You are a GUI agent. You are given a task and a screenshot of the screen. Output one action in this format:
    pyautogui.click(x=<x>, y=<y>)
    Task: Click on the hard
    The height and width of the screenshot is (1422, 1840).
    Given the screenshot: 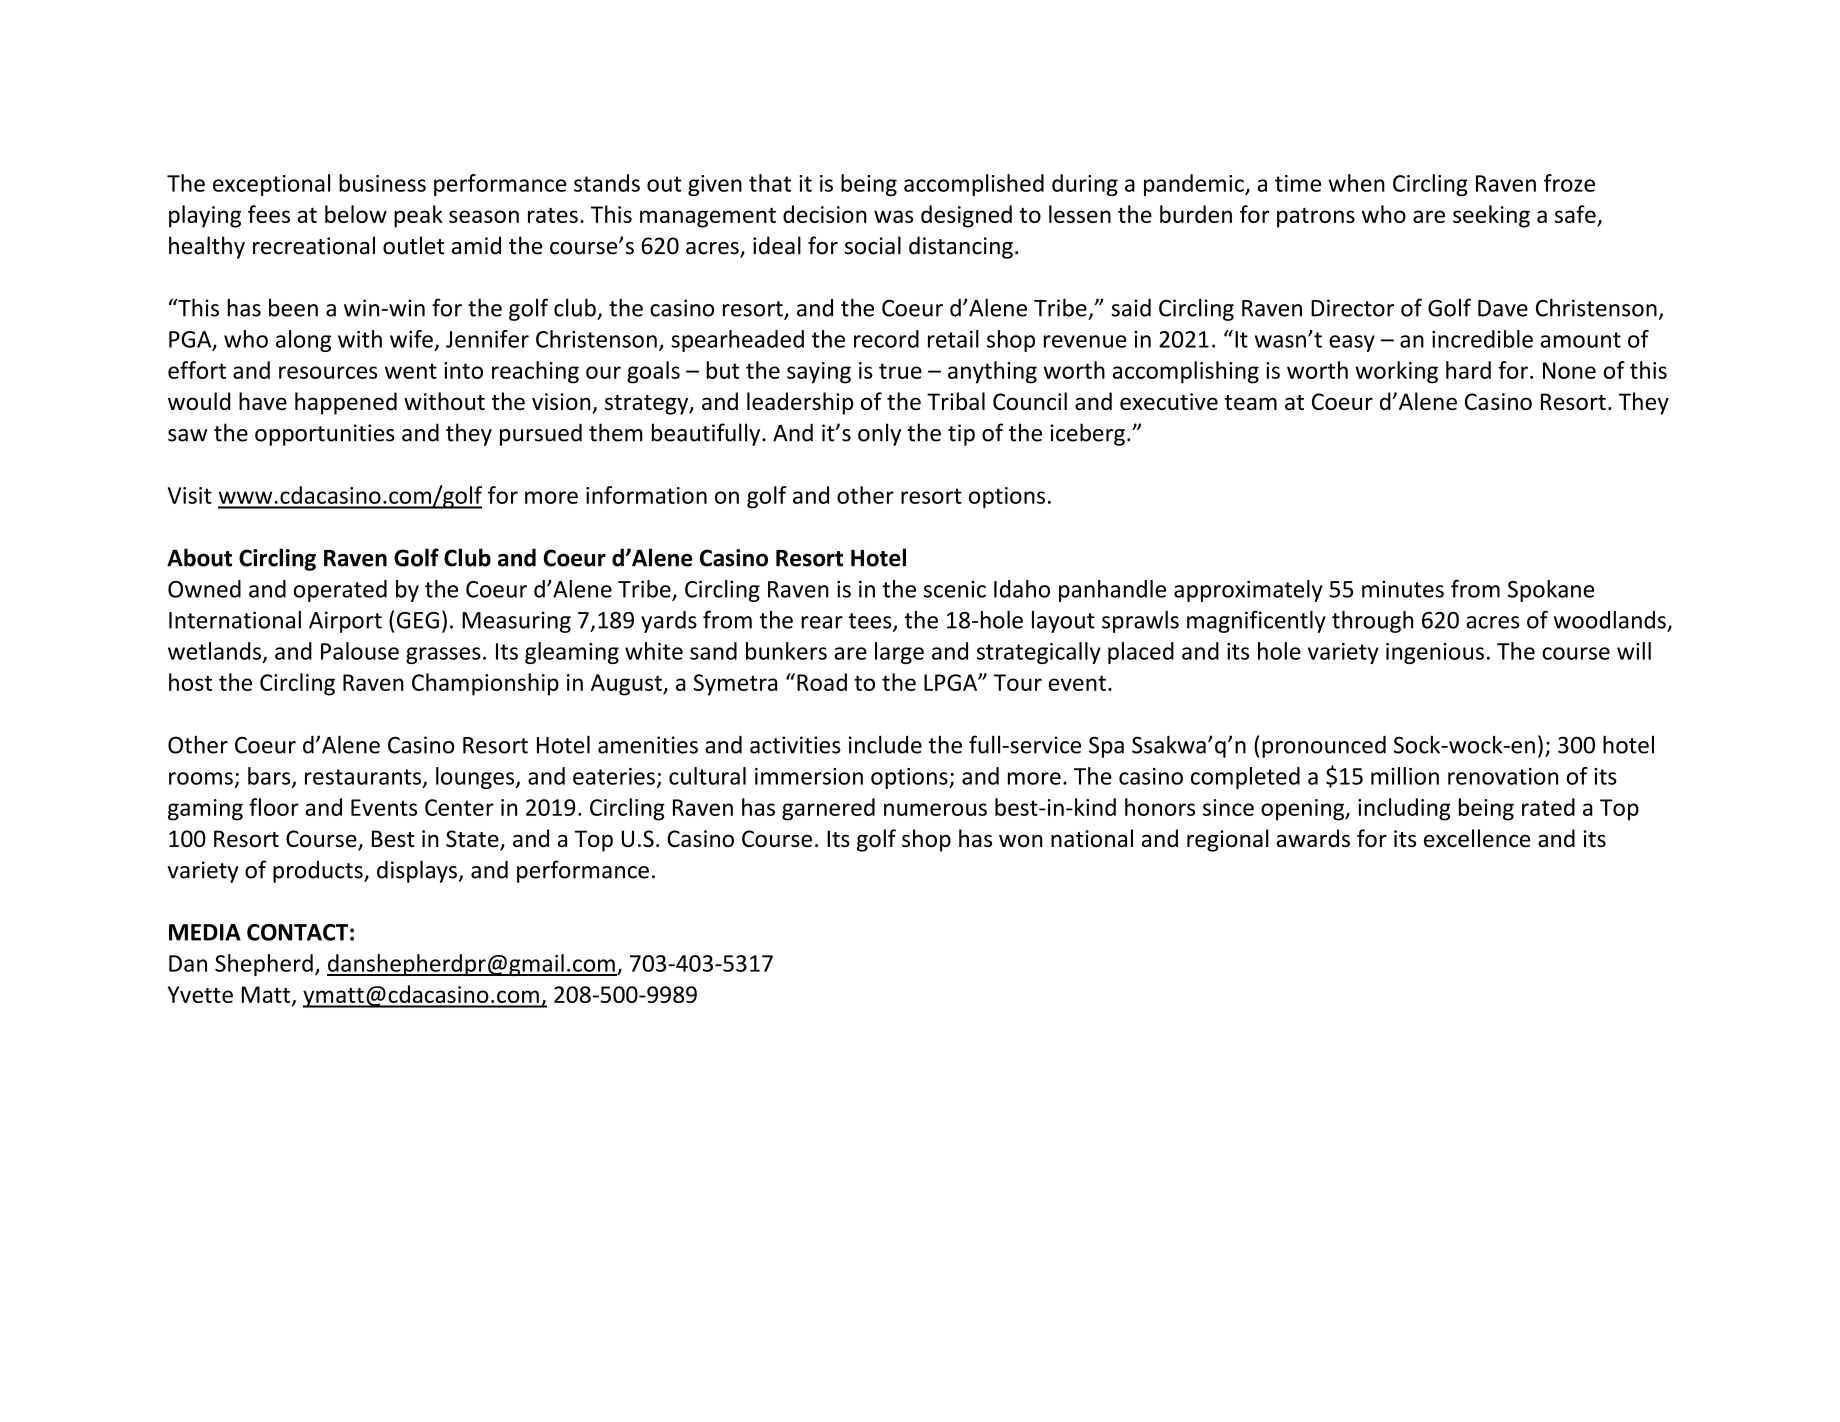 What is the action you would take?
    pyautogui.click(x=1468, y=370)
